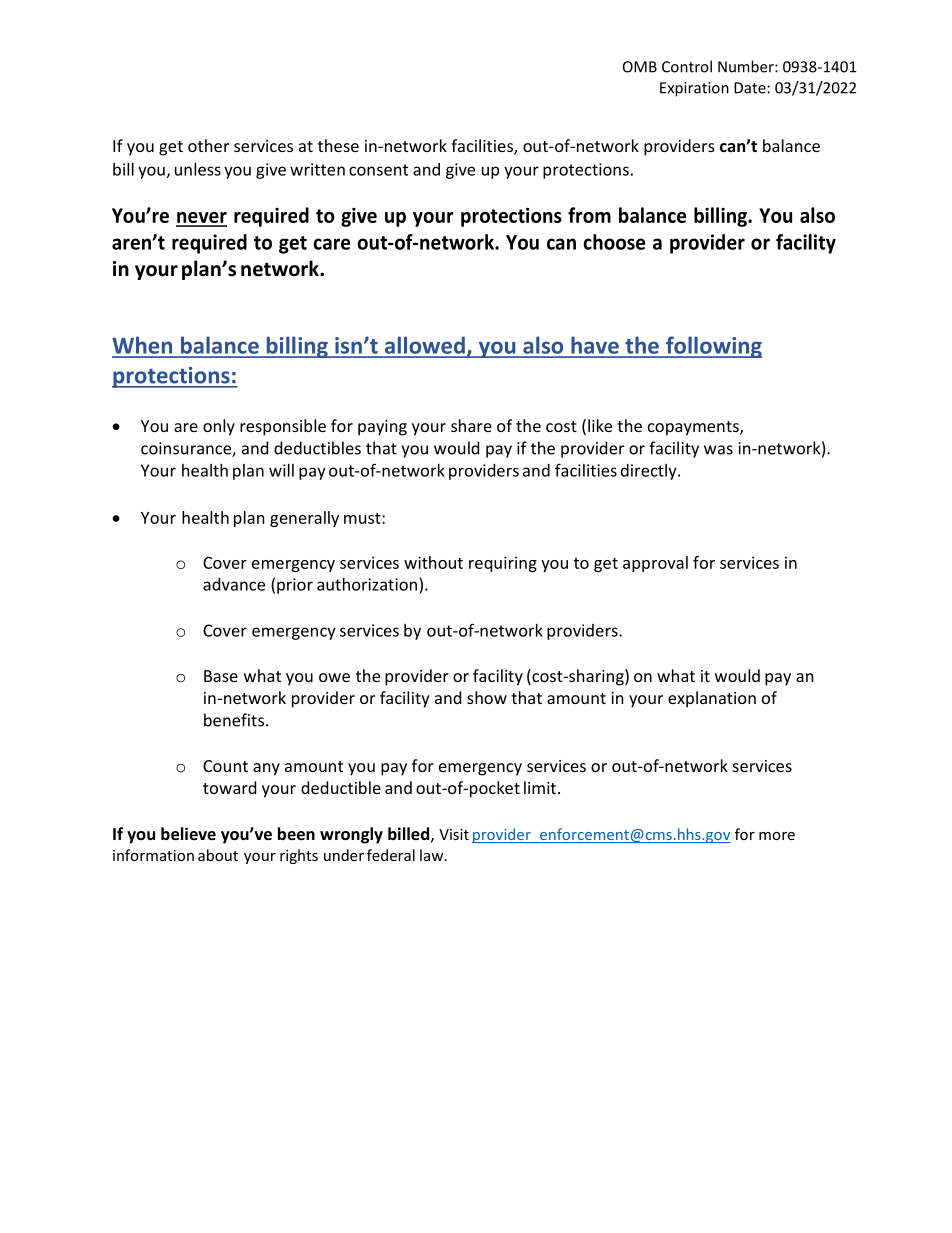 This image has height=1233, width=952. Describe the element at coordinates (378, 170) in the image. I see `consent` at that location.
